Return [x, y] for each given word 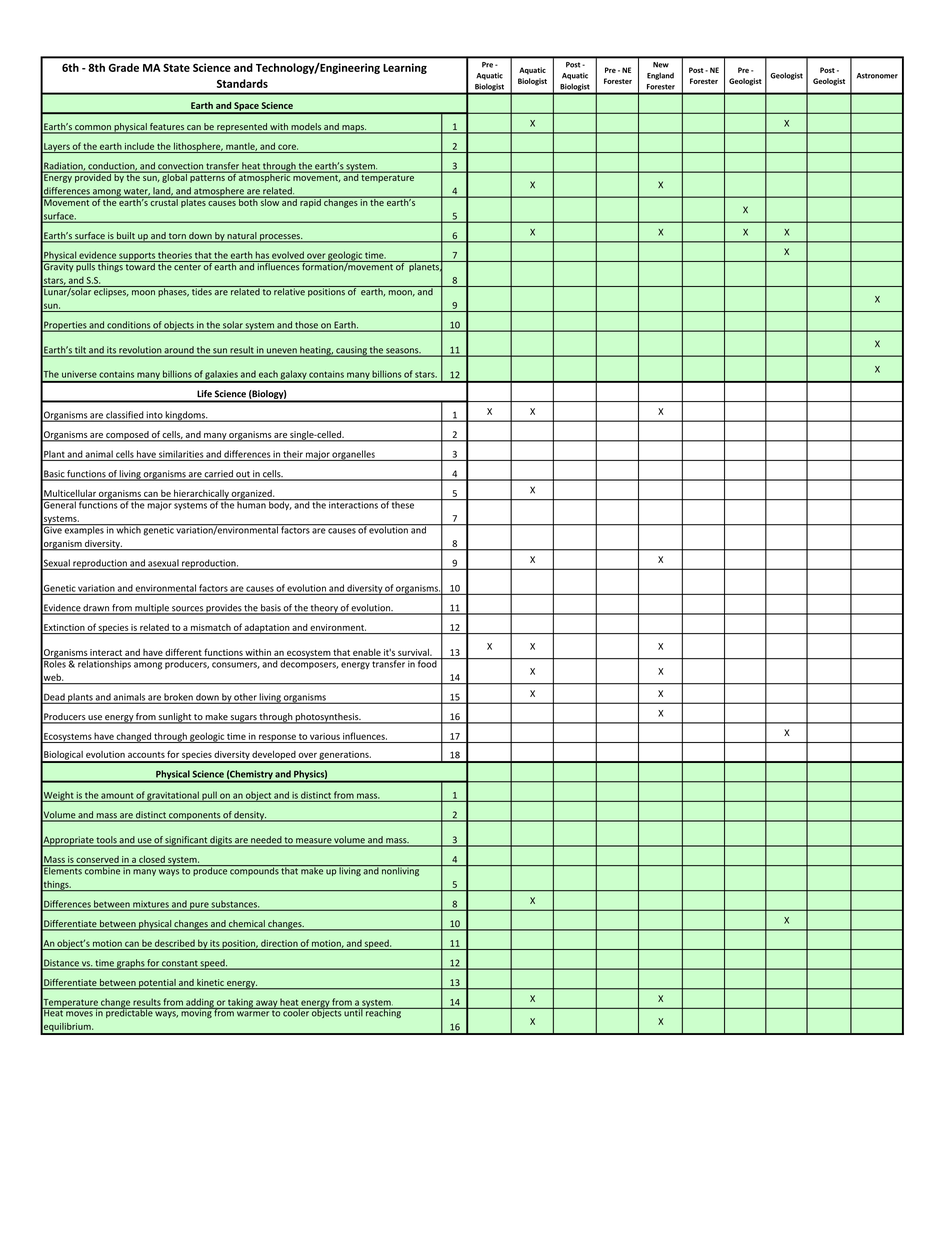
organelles [354, 455]
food [427, 663]
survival [414, 652]
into [154, 416]
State [176, 67]
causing [351, 351]
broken [178, 698]
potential [157, 984]
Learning [405, 68]
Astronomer [877, 76]
